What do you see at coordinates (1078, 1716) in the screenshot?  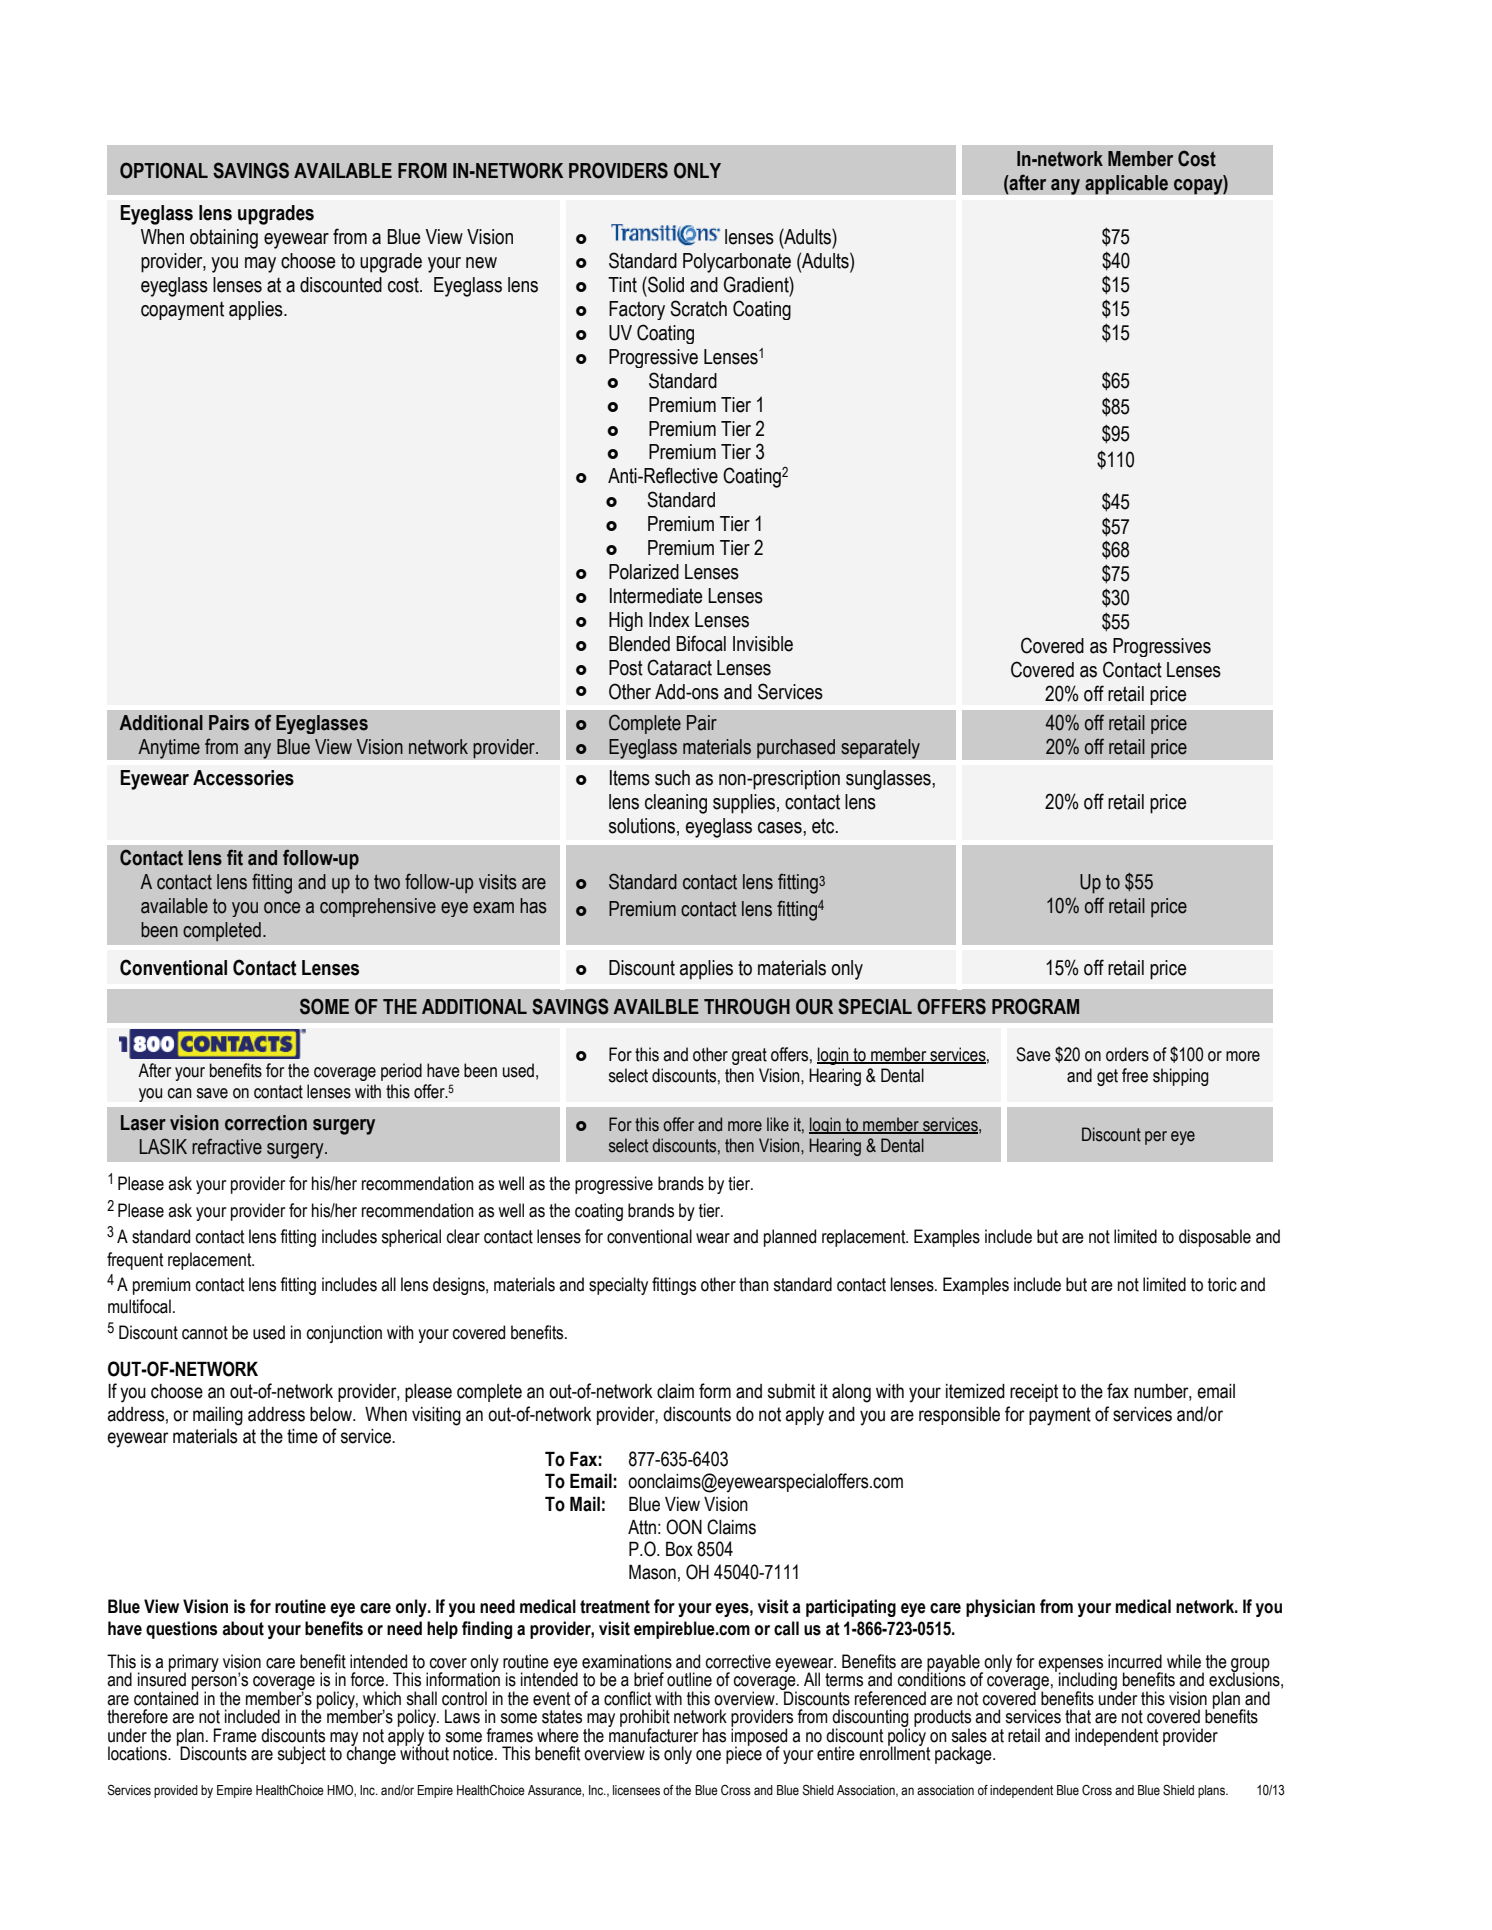 I see `that` at bounding box center [1078, 1716].
